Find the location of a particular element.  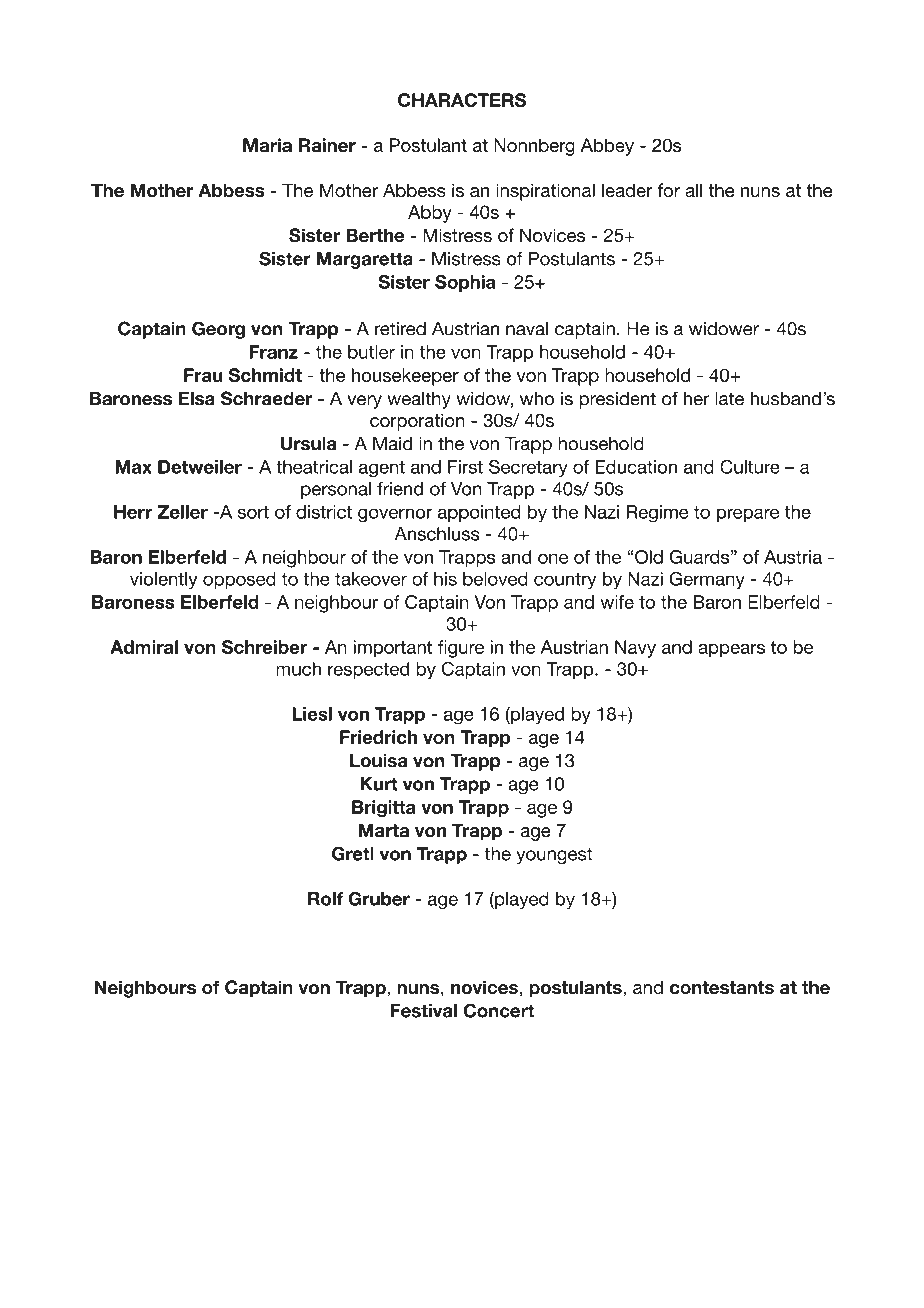

CHARACTERS is located at coordinates (462, 100).
